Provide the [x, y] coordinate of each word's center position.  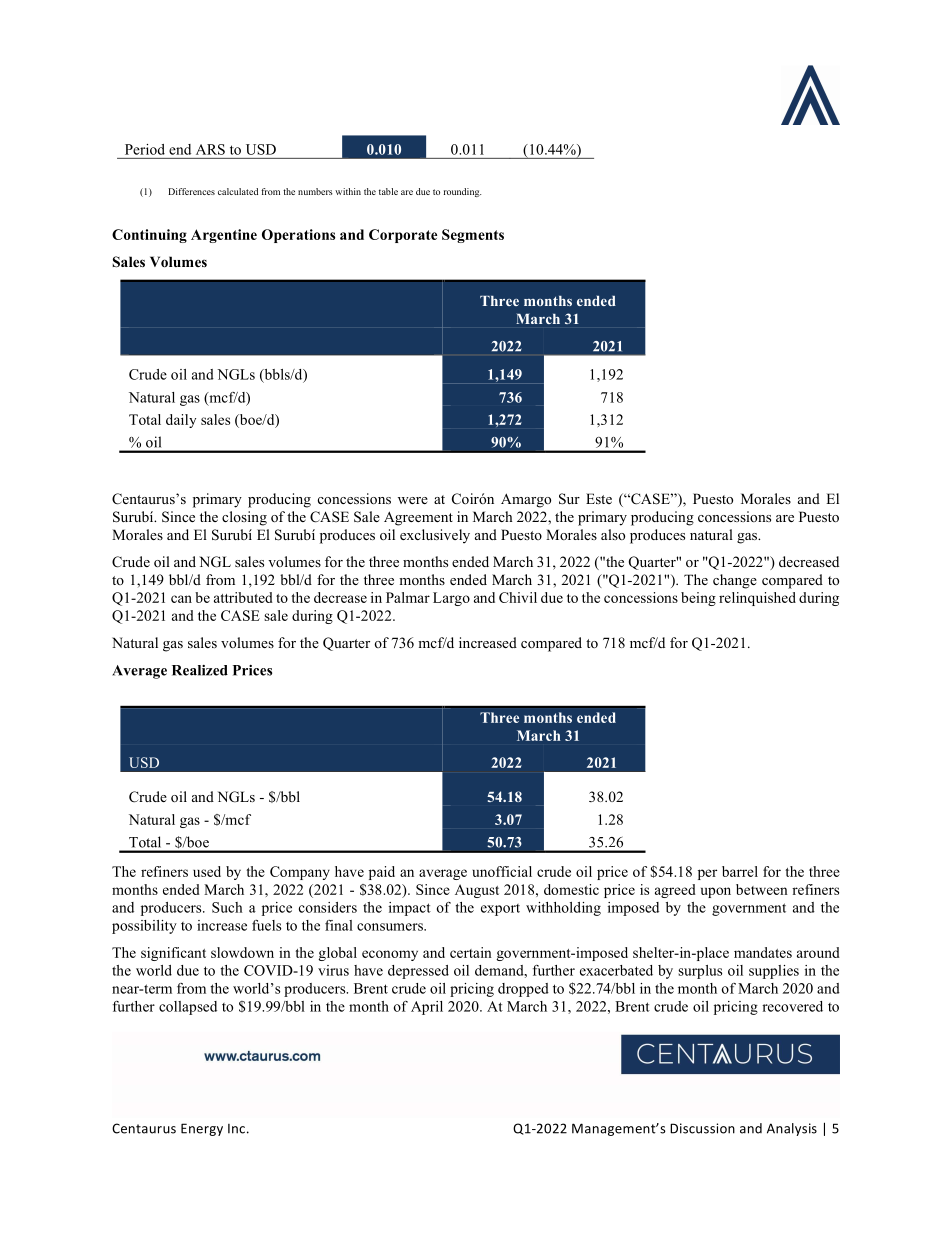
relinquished [757, 599]
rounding [462, 192]
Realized [200, 670]
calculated [238, 191]
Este [599, 498]
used [207, 871]
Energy [202, 1129]
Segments [473, 236]
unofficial [502, 871]
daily [181, 421]
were [413, 500]
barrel [740, 871]
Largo [451, 599]
